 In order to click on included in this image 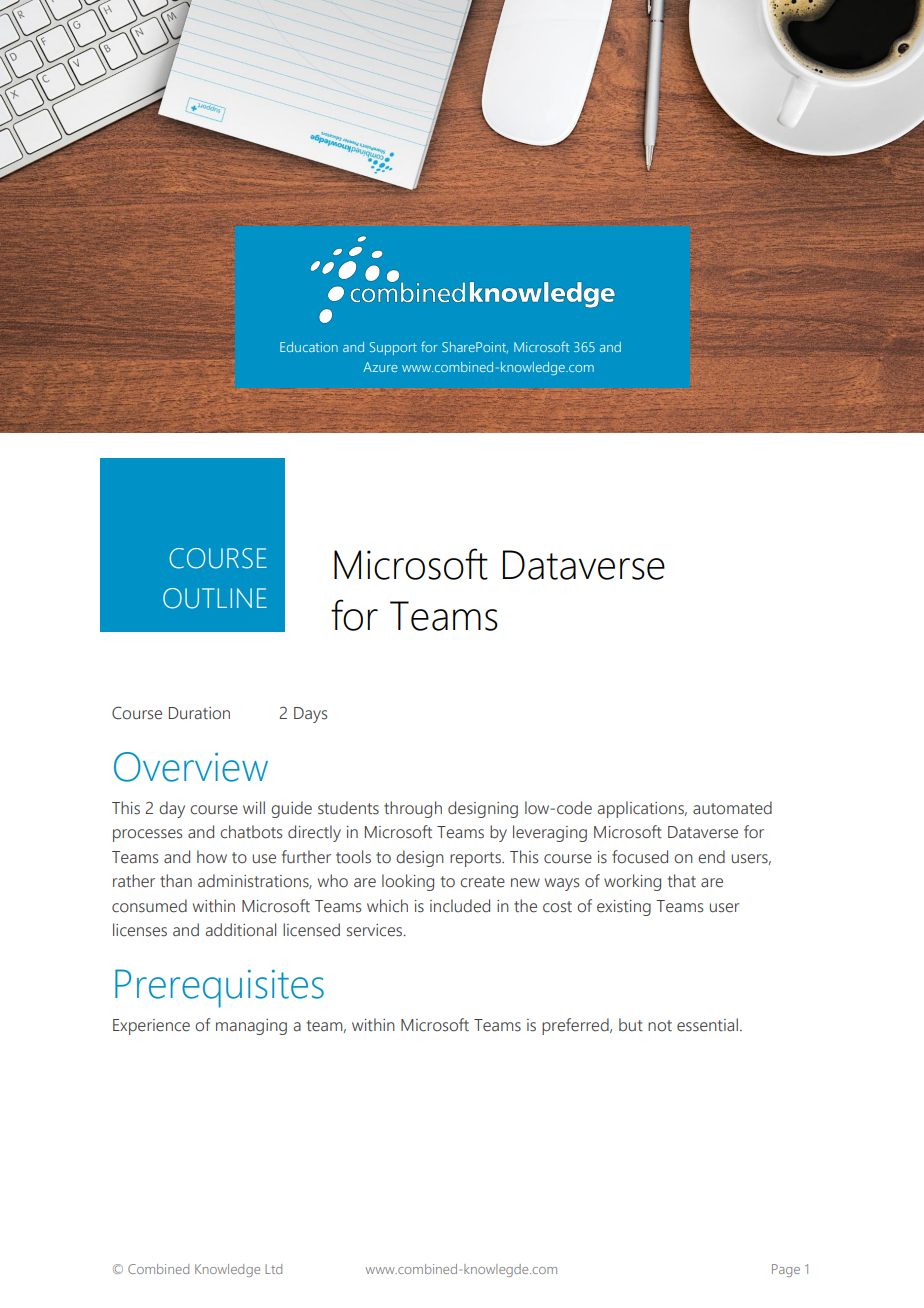, I will do `click(460, 906)`.
